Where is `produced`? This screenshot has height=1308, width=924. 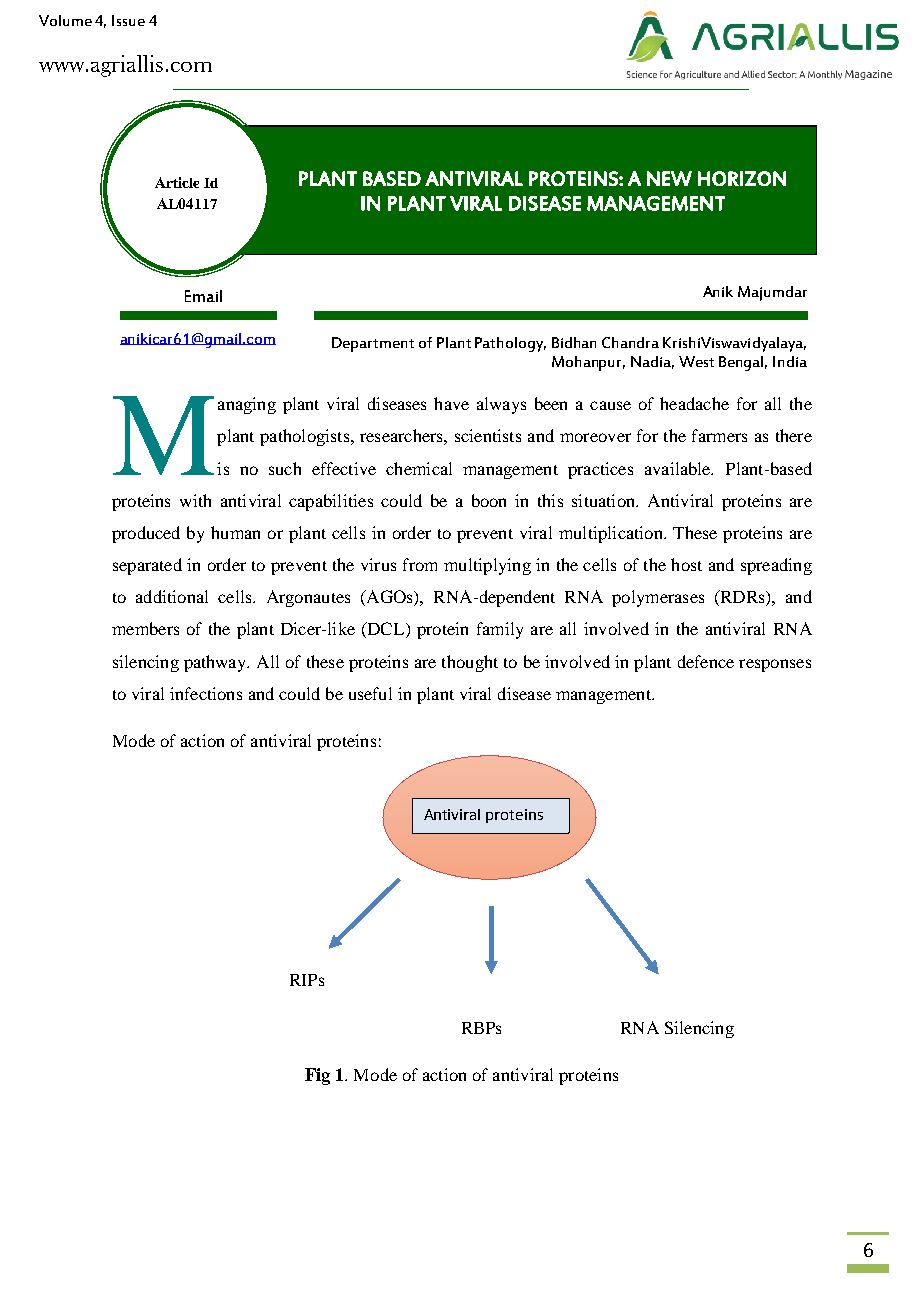
produced is located at coordinates (146, 534).
